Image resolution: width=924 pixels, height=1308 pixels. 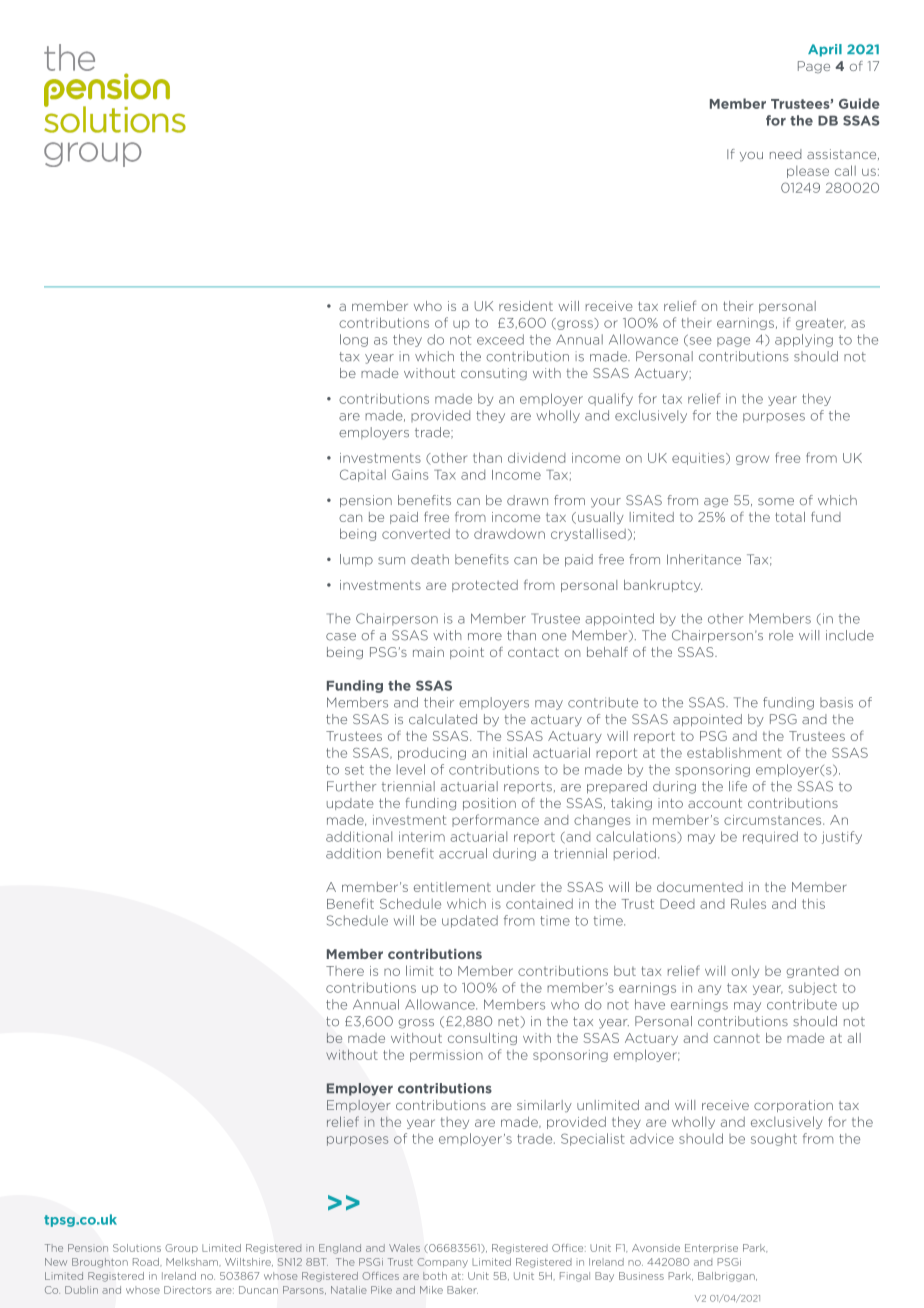 I want to click on role, so click(x=781, y=635).
